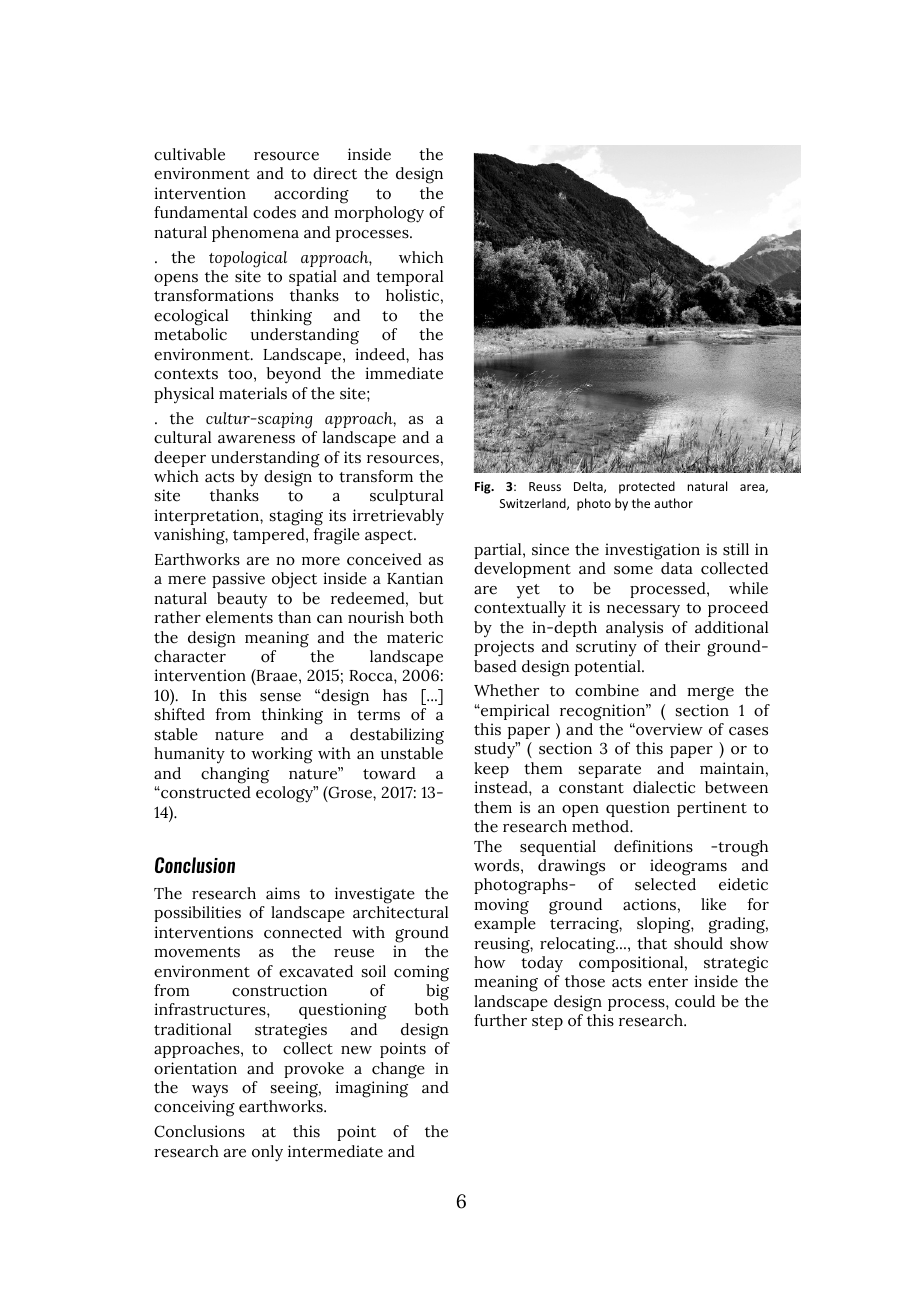 The height and width of the document is (1308, 924). Describe the element at coordinates (274, 212) in the document. I see `codes` at that location.
